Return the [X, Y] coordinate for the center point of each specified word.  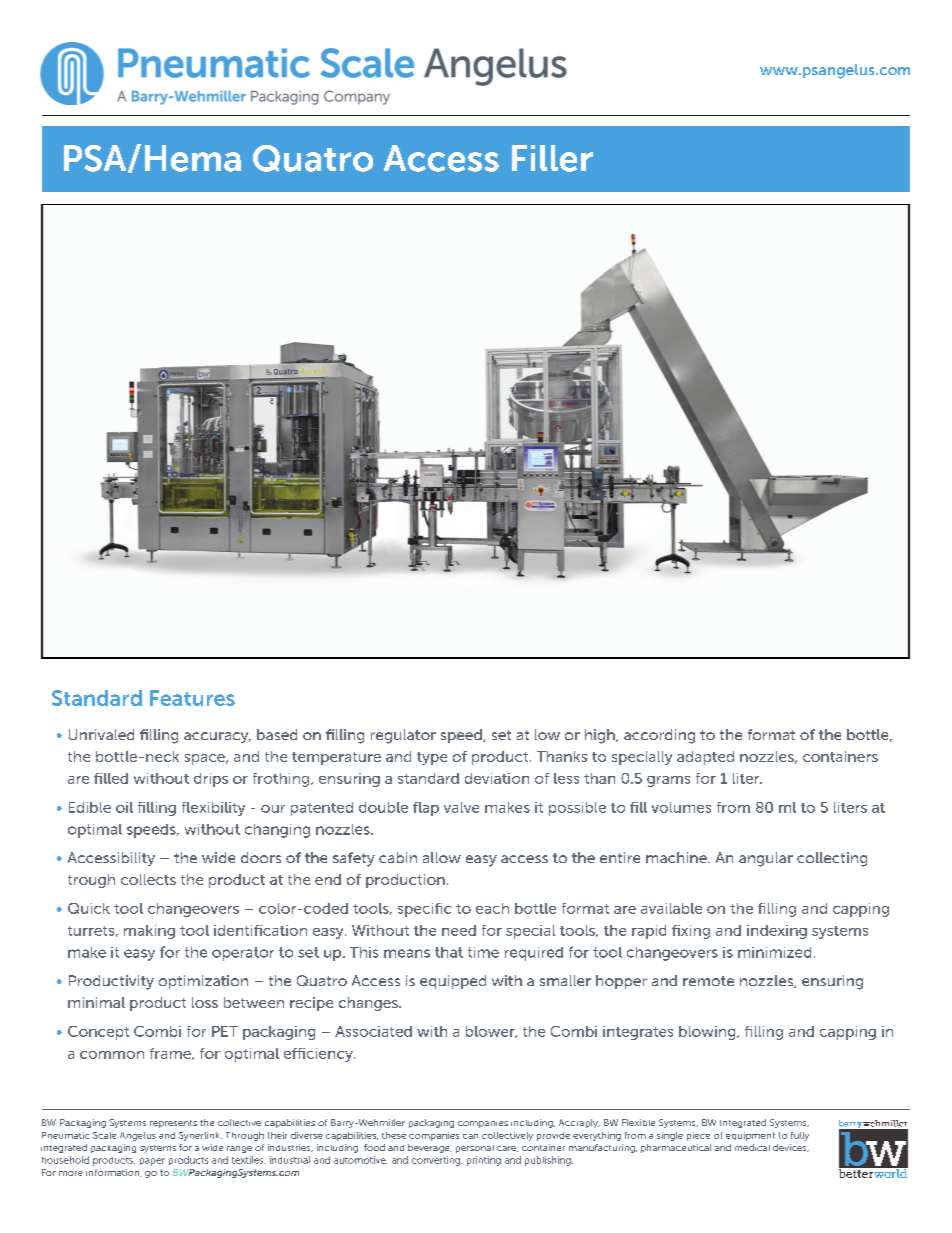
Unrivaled [101, 734]
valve [461, 807]
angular [766, 859]
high [601, 736]
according [659, 736]
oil [124, 807]
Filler [552, 158]
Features [192, 698]
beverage [429, 1148]
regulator [403, 736]
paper [152, 1162]
